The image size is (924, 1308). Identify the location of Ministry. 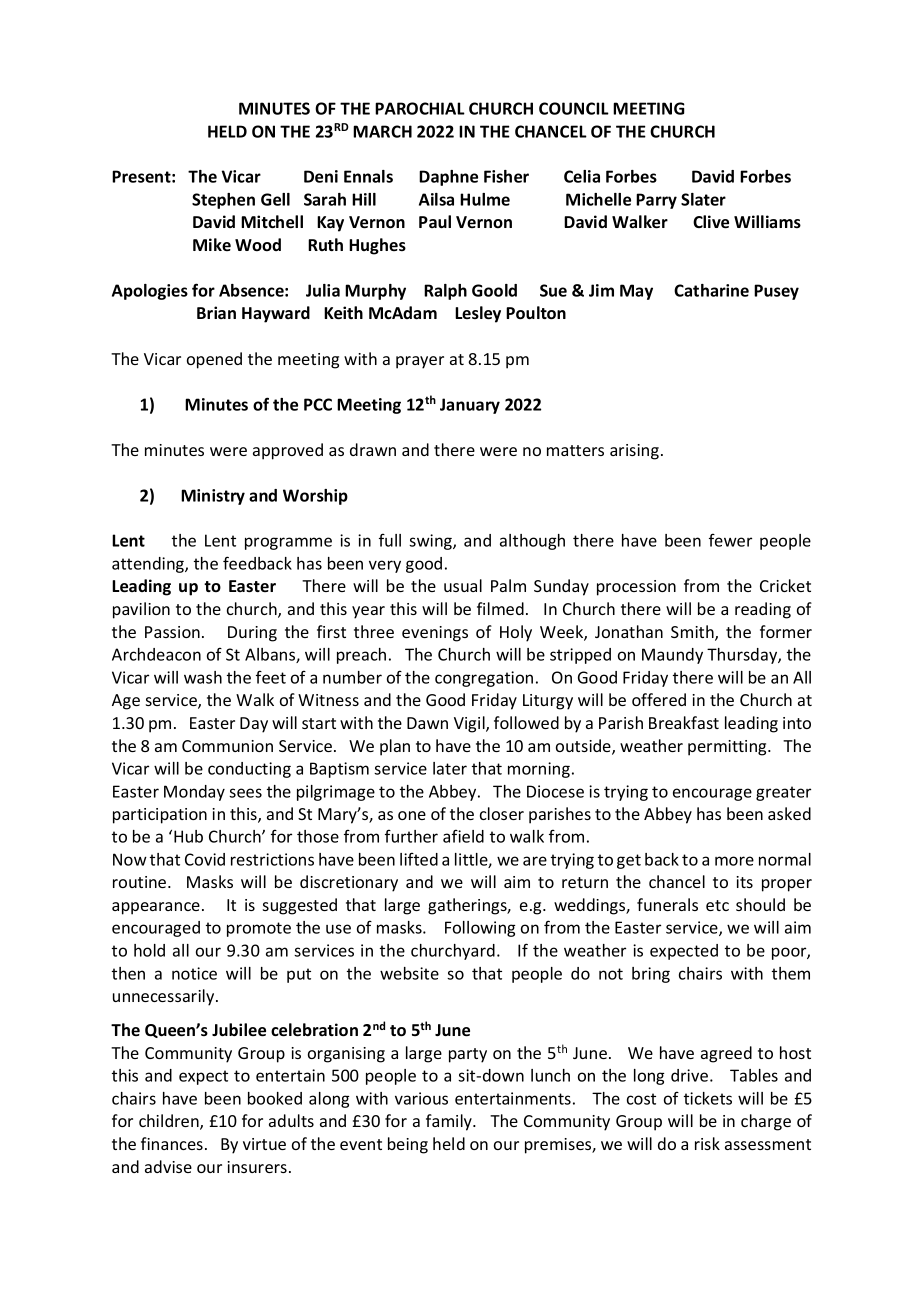
(213, 497).
